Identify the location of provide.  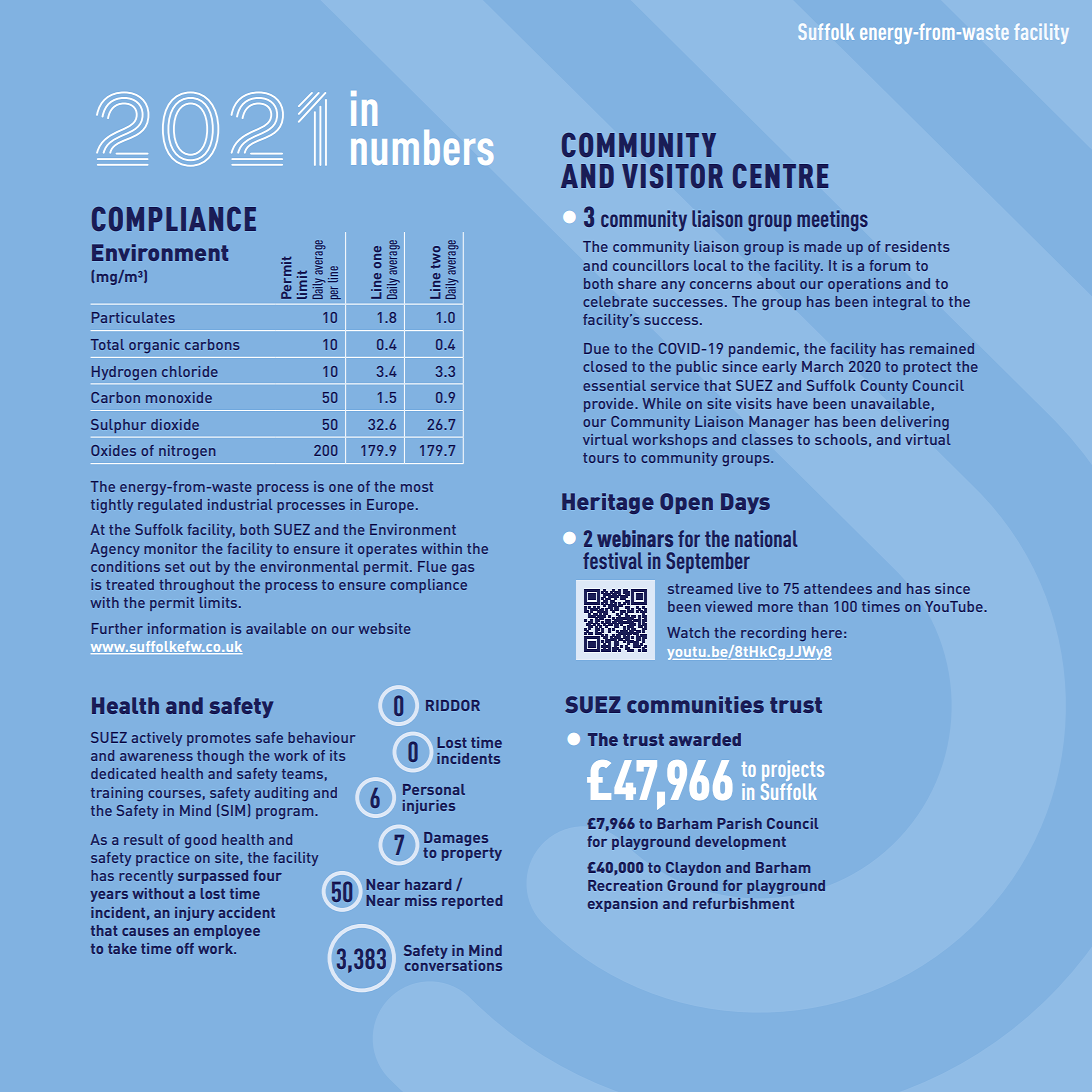
(610, 405).
